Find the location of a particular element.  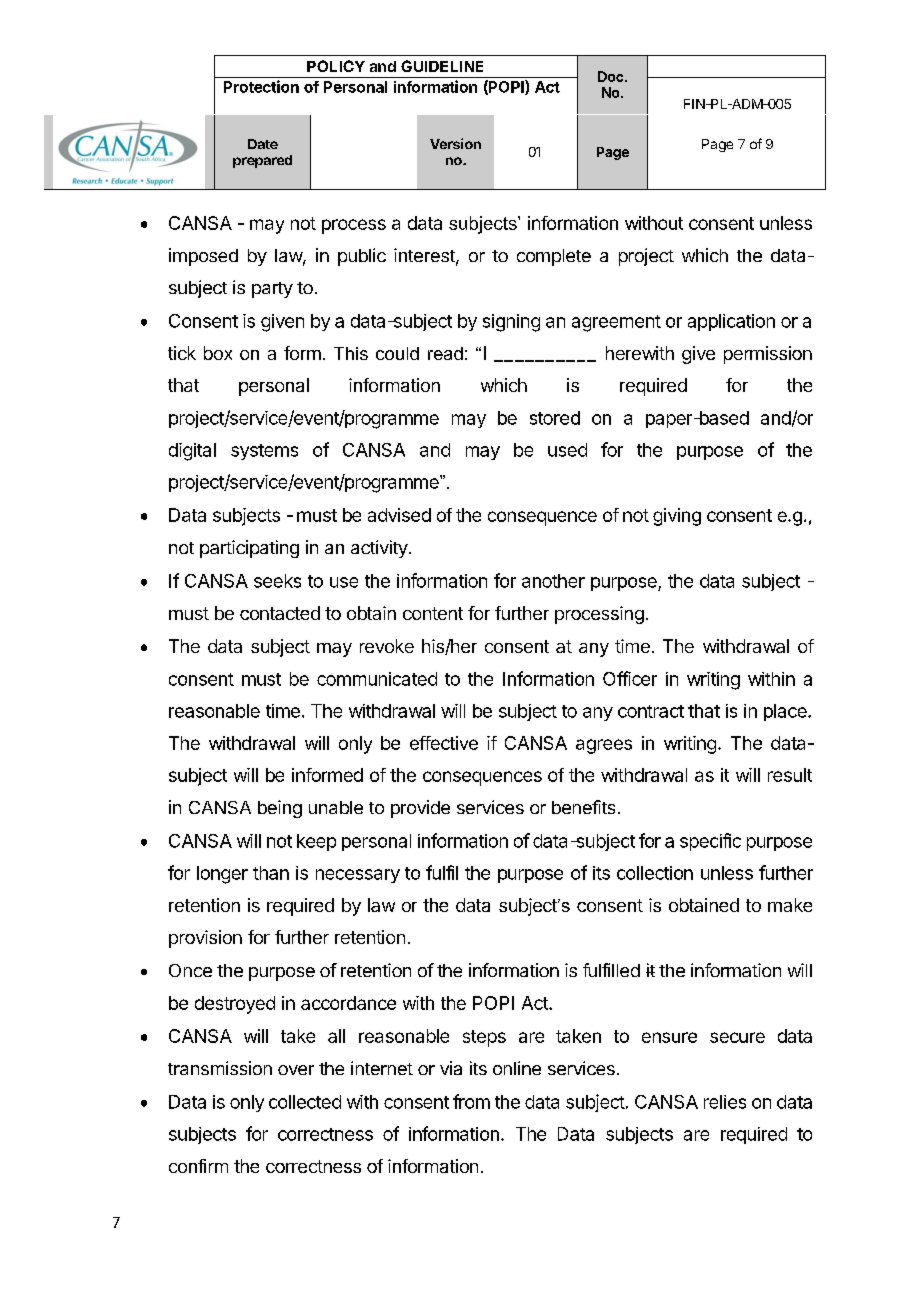

collected is located at coordinates (305, 1102).
